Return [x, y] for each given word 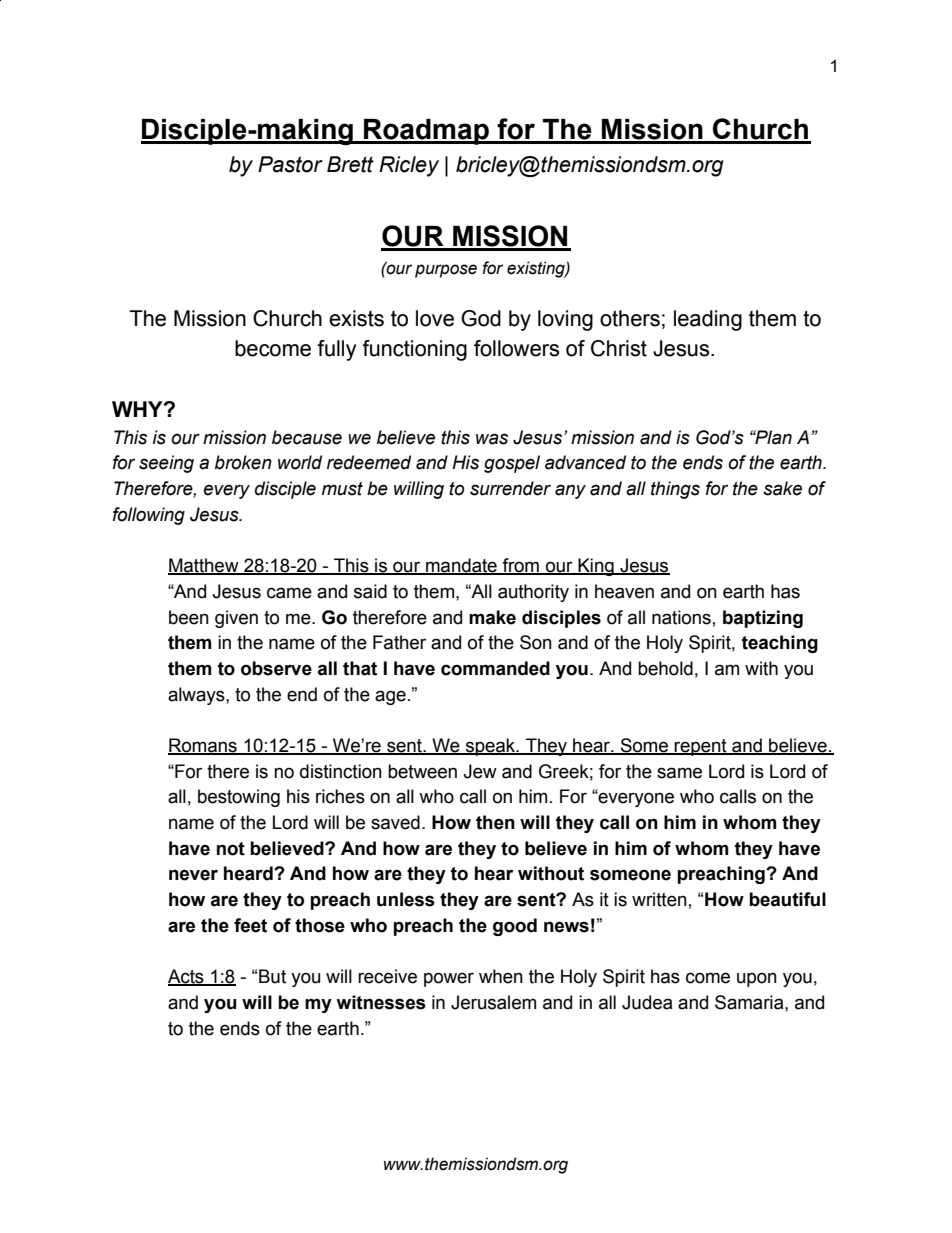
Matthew [204, 566]
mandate [461, 566]
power [449, 979]
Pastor [290, 164]
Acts [187, 977]
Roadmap [426, 132]
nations [681, 617]
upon [757, 979]
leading [708, 320]
